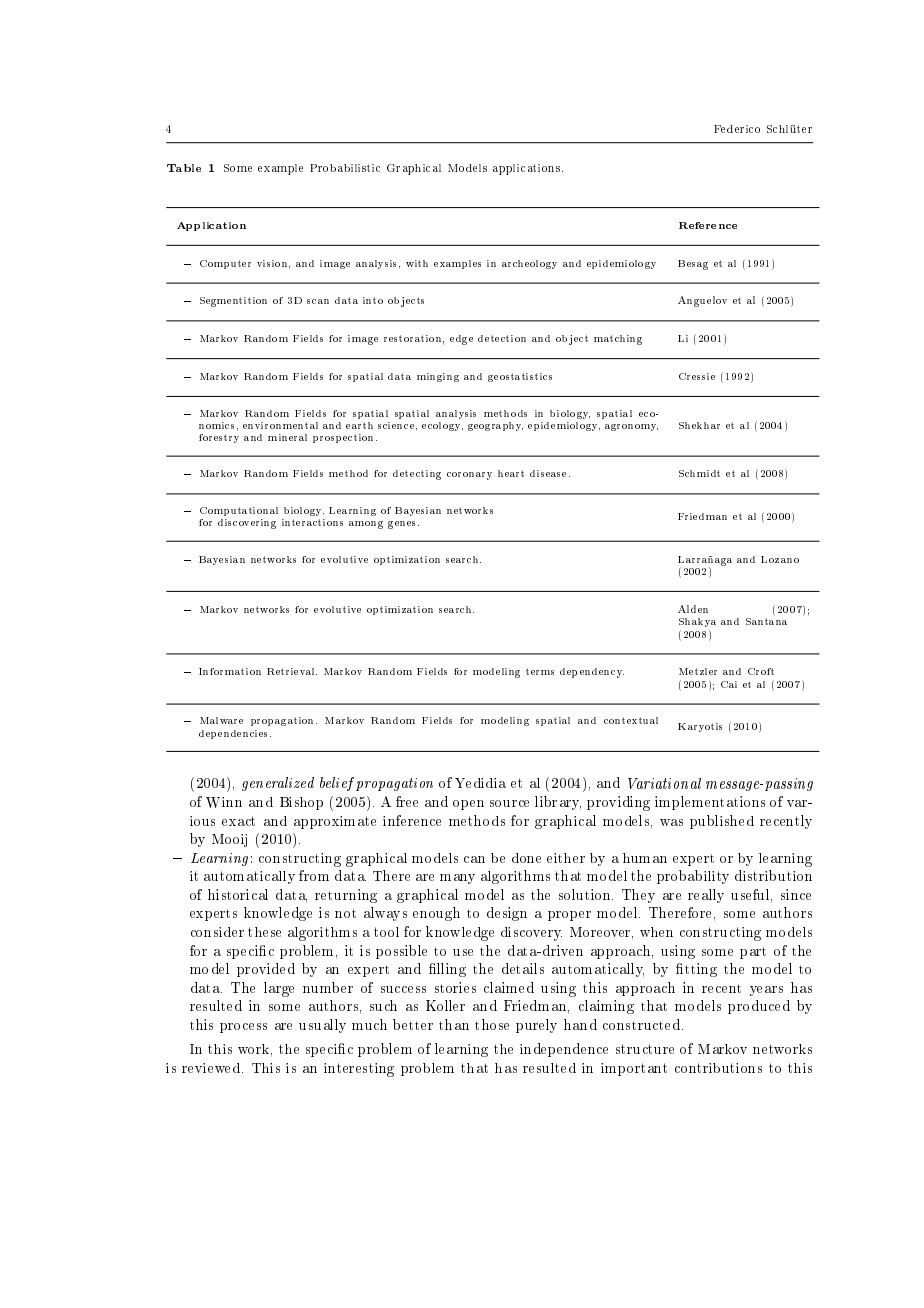 The height and width of the screenshot is (1308, 924). Describe the element at coordinates (287, 437) in the screenshot. I see `mineral` at that location.
